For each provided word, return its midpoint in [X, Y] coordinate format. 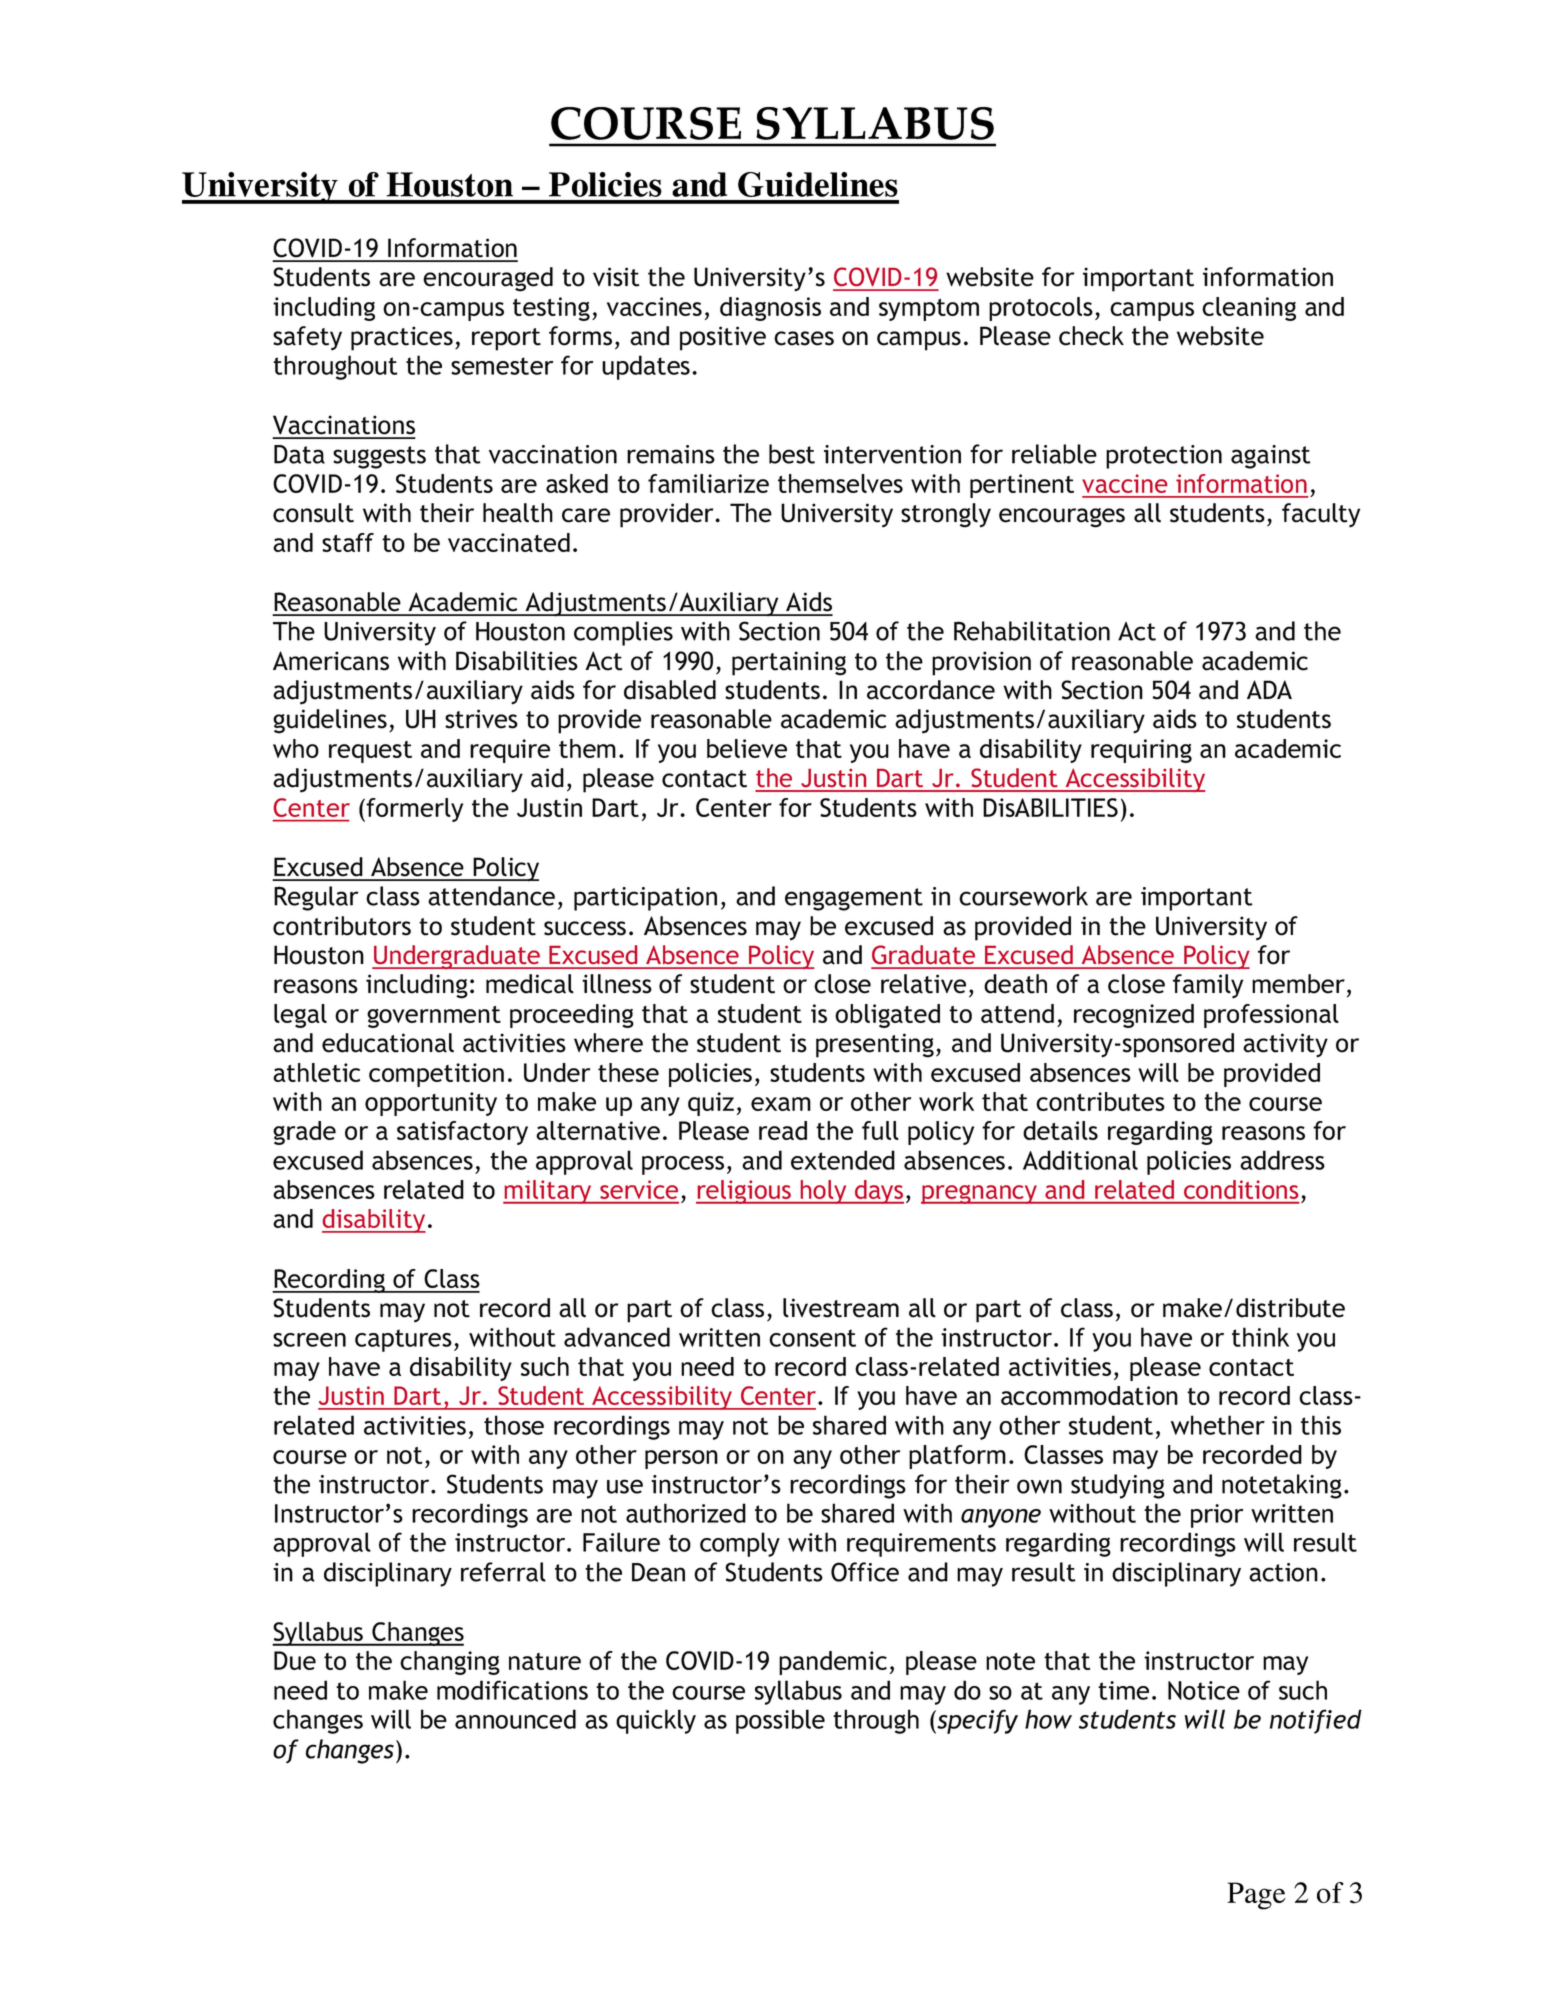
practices [402, 338]
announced [515, 1719]
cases [804, 338]
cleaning [1249, 309]
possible [780, 1721]
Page [1256, 1896]
